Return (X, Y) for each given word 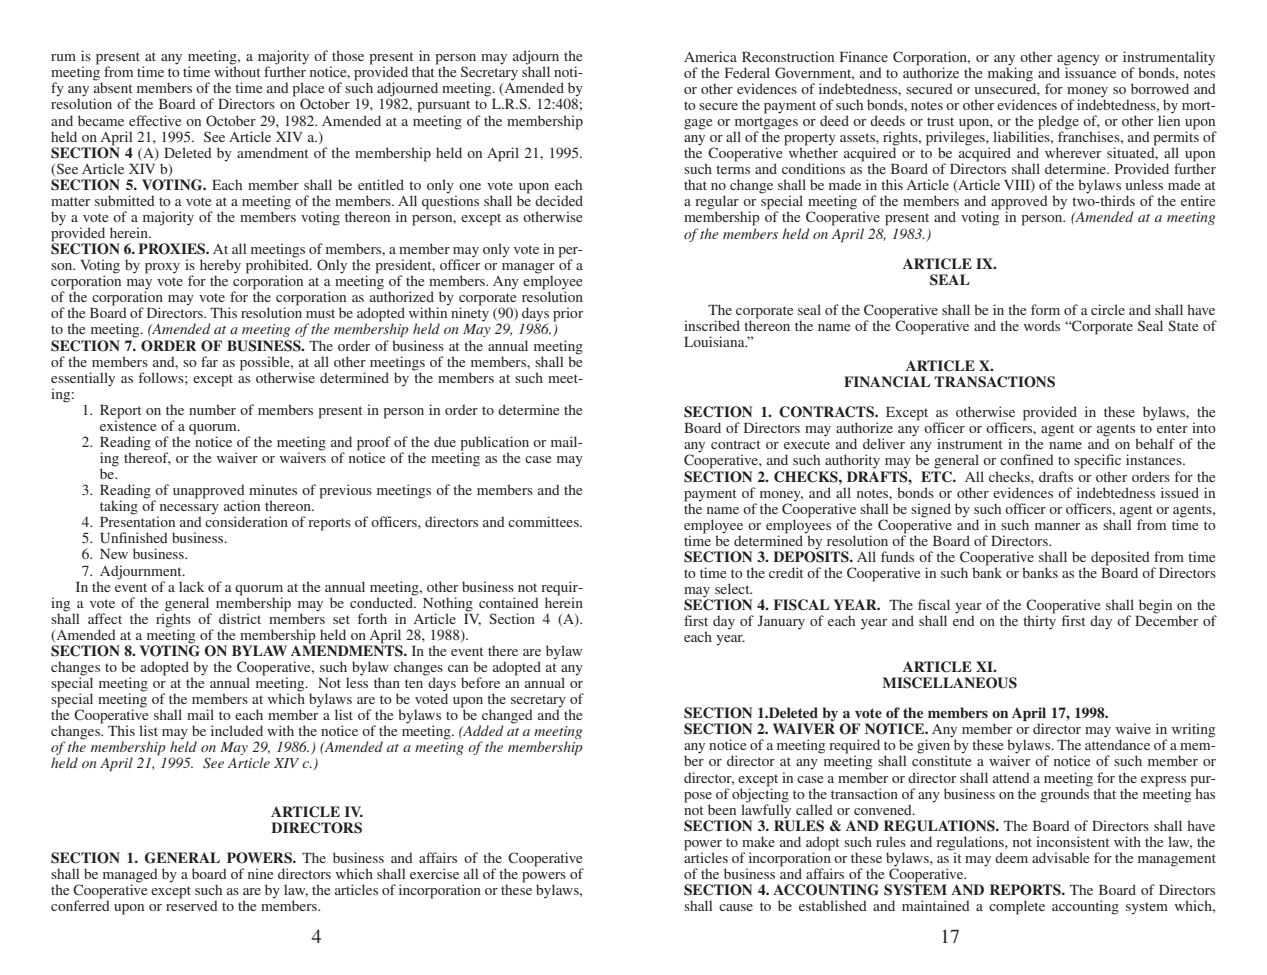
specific (1097, 461)
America (710, 56)
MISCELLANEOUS (949, 683)
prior (568, 314)
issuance (1090, 71)
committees (544, 521)
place (308, 90)
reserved (192, 904)
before (480, 682)
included (237, 730)
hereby (220, 267)
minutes (273, 489)
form (1045, 309)
